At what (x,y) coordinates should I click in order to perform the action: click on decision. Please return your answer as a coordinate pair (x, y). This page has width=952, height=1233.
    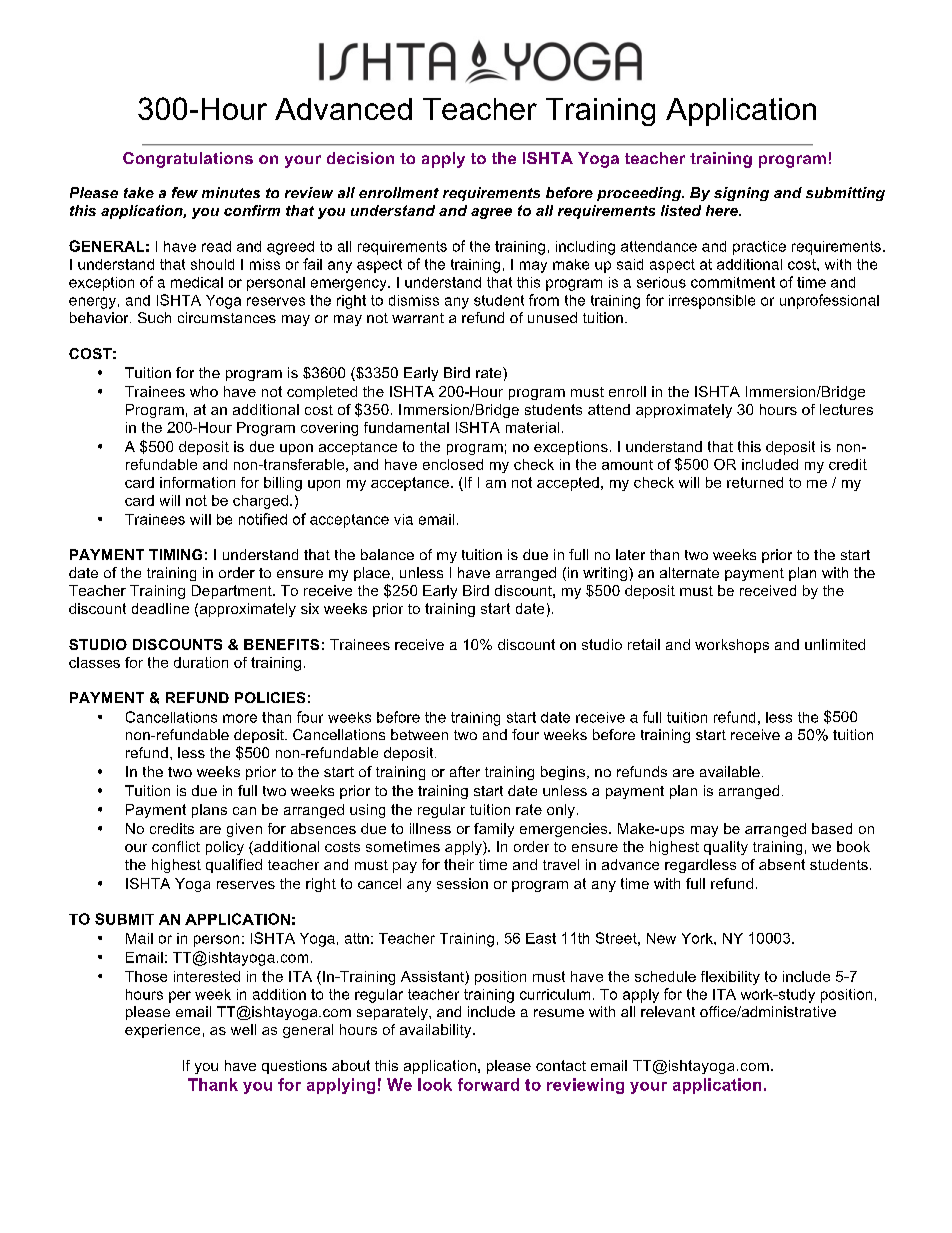
    Looking at the image, I should click on (360, 158).
